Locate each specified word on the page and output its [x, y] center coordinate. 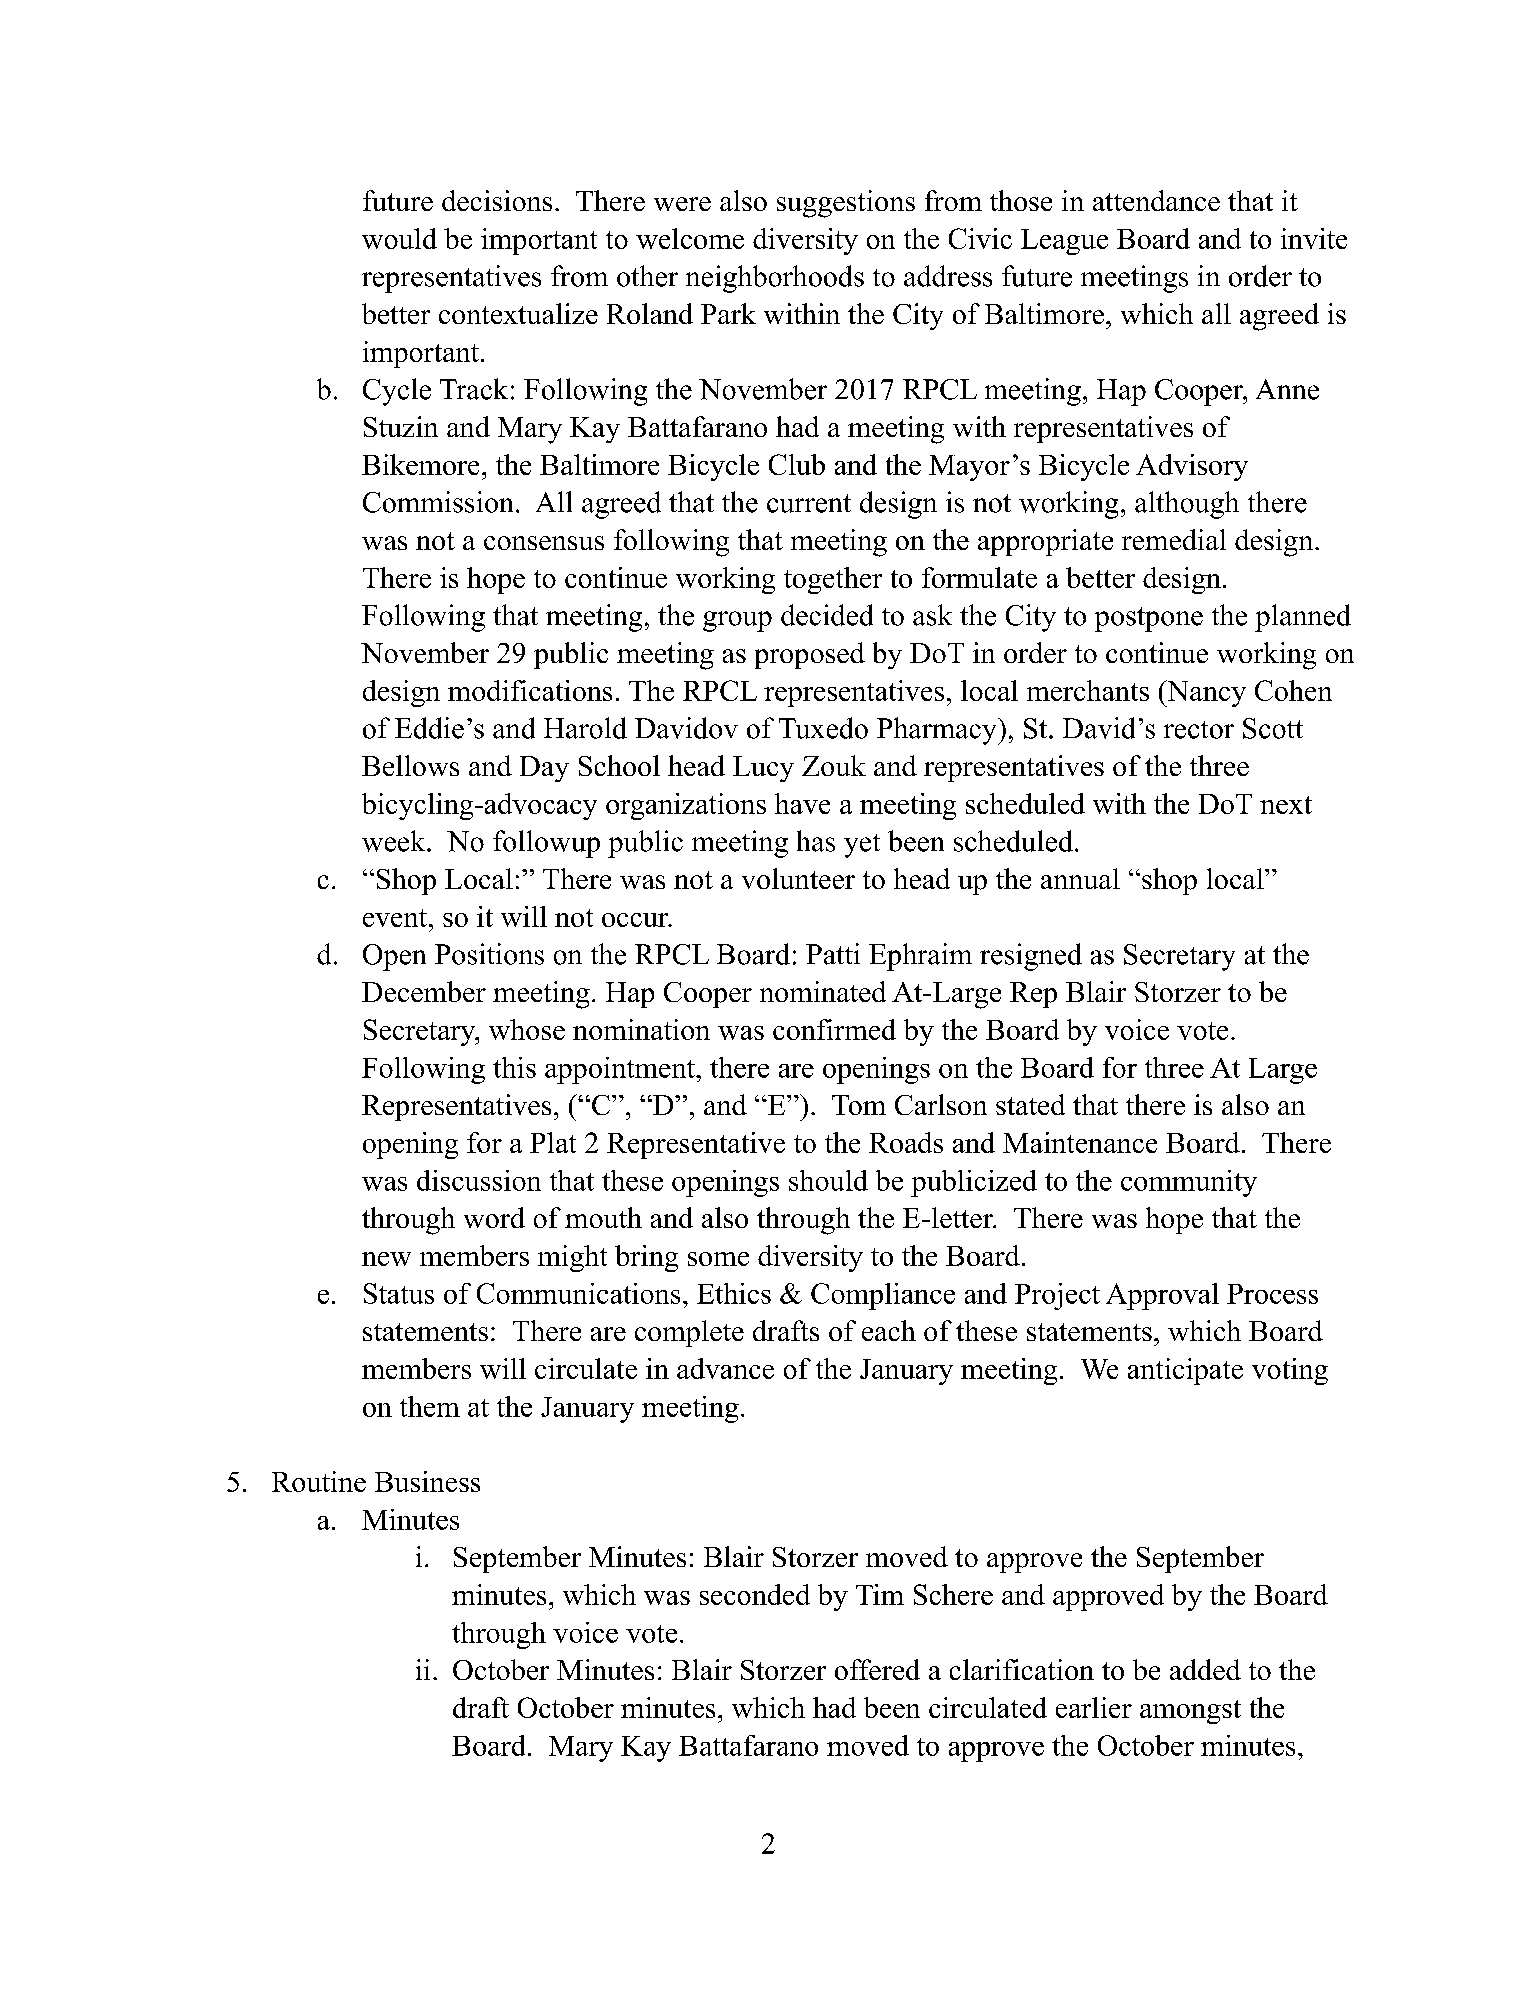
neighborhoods [775, 279]
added [1205, 1669]
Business [427, 1481]
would [399, 238]
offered [877, 1669]
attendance [1156, 200]
